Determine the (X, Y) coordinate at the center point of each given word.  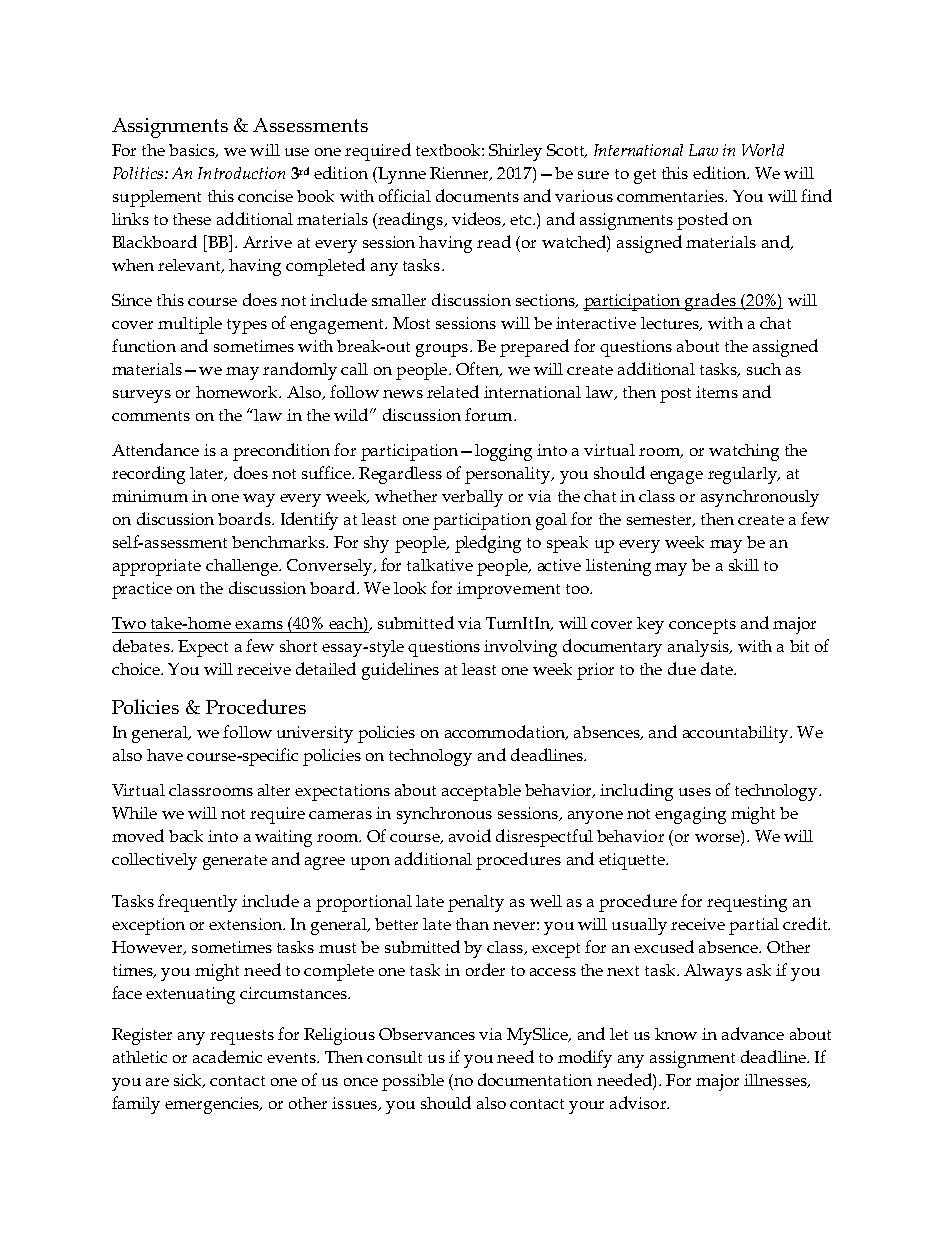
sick (189, 1081)
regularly (744, 475)
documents (477, 195)
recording (148, 475)
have (165, 755)
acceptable (481, 792)
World (763, 150)
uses (695, 792)
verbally (472, 498)
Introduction (241, 173)
